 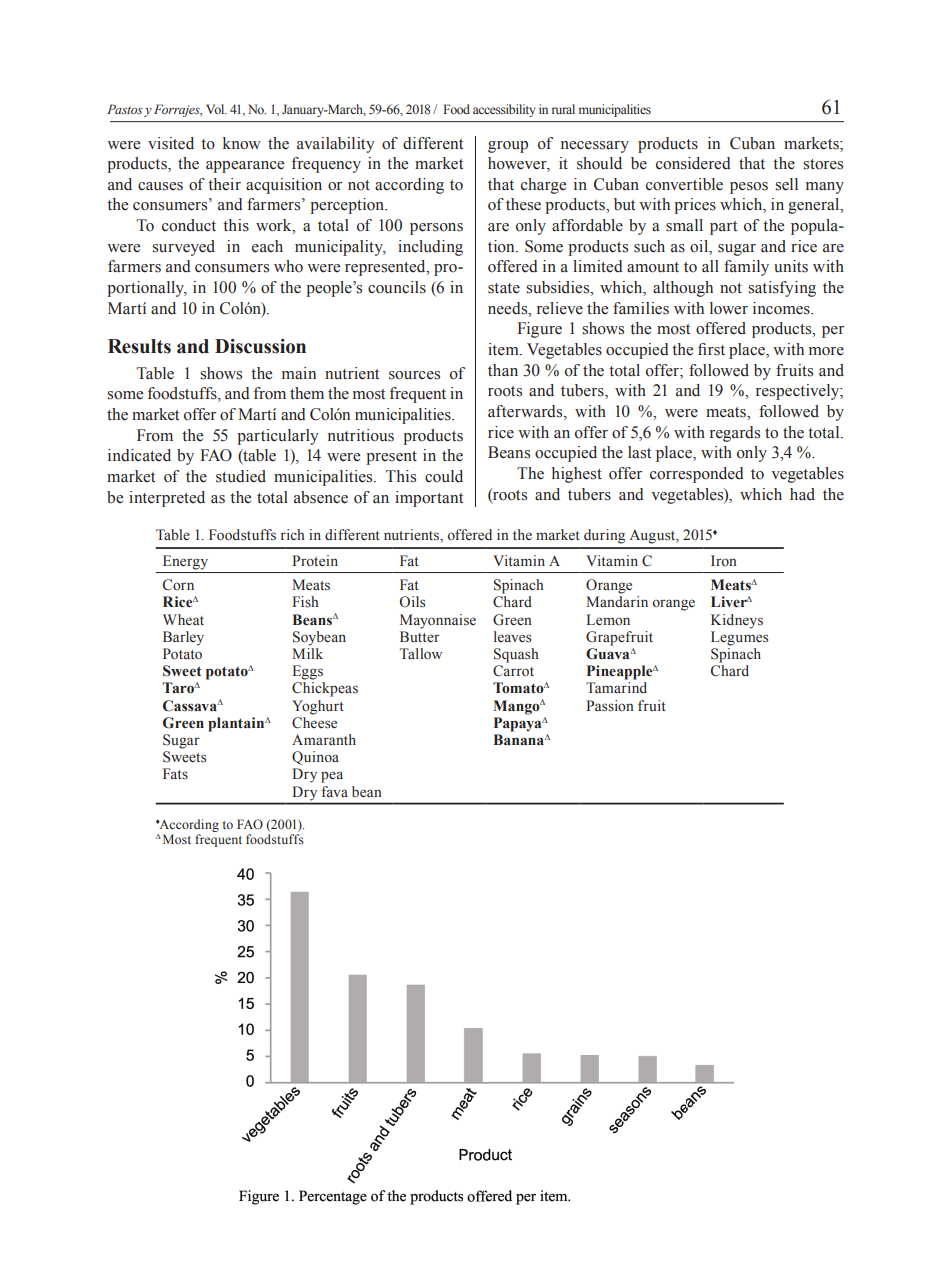 What do you see at coordinates (412, 602) in the screenshot?
I see `Oils` at bounding box center [412, 602].
